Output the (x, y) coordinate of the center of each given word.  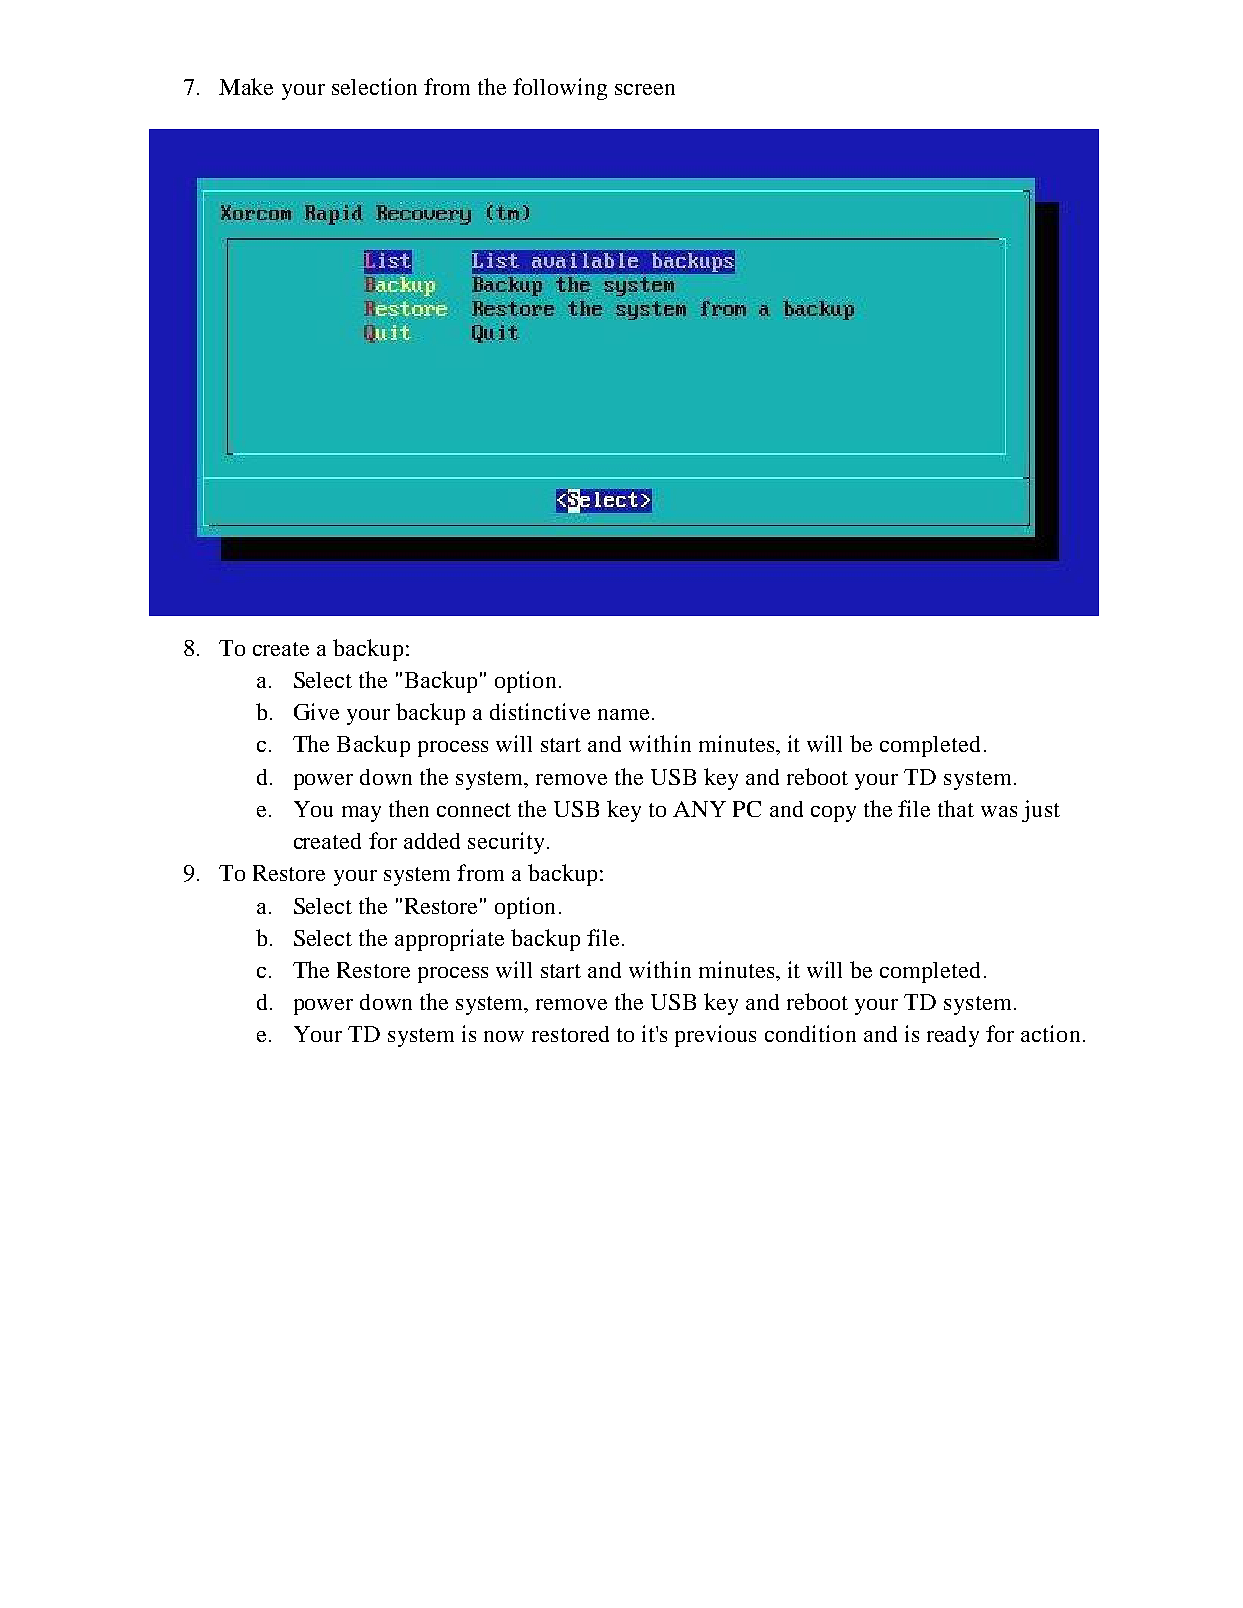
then (409, 808)
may (361, 814)
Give (316, 711)
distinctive (540, 711)
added (432, 841)
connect (474, 810)
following (560, 89)
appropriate (449, 940)
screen (645, 89)
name (623, 714)
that (956, 808)
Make (246, 86)
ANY (699, 809)
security (506, 843)
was (999, 811)
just (1041, 811)
